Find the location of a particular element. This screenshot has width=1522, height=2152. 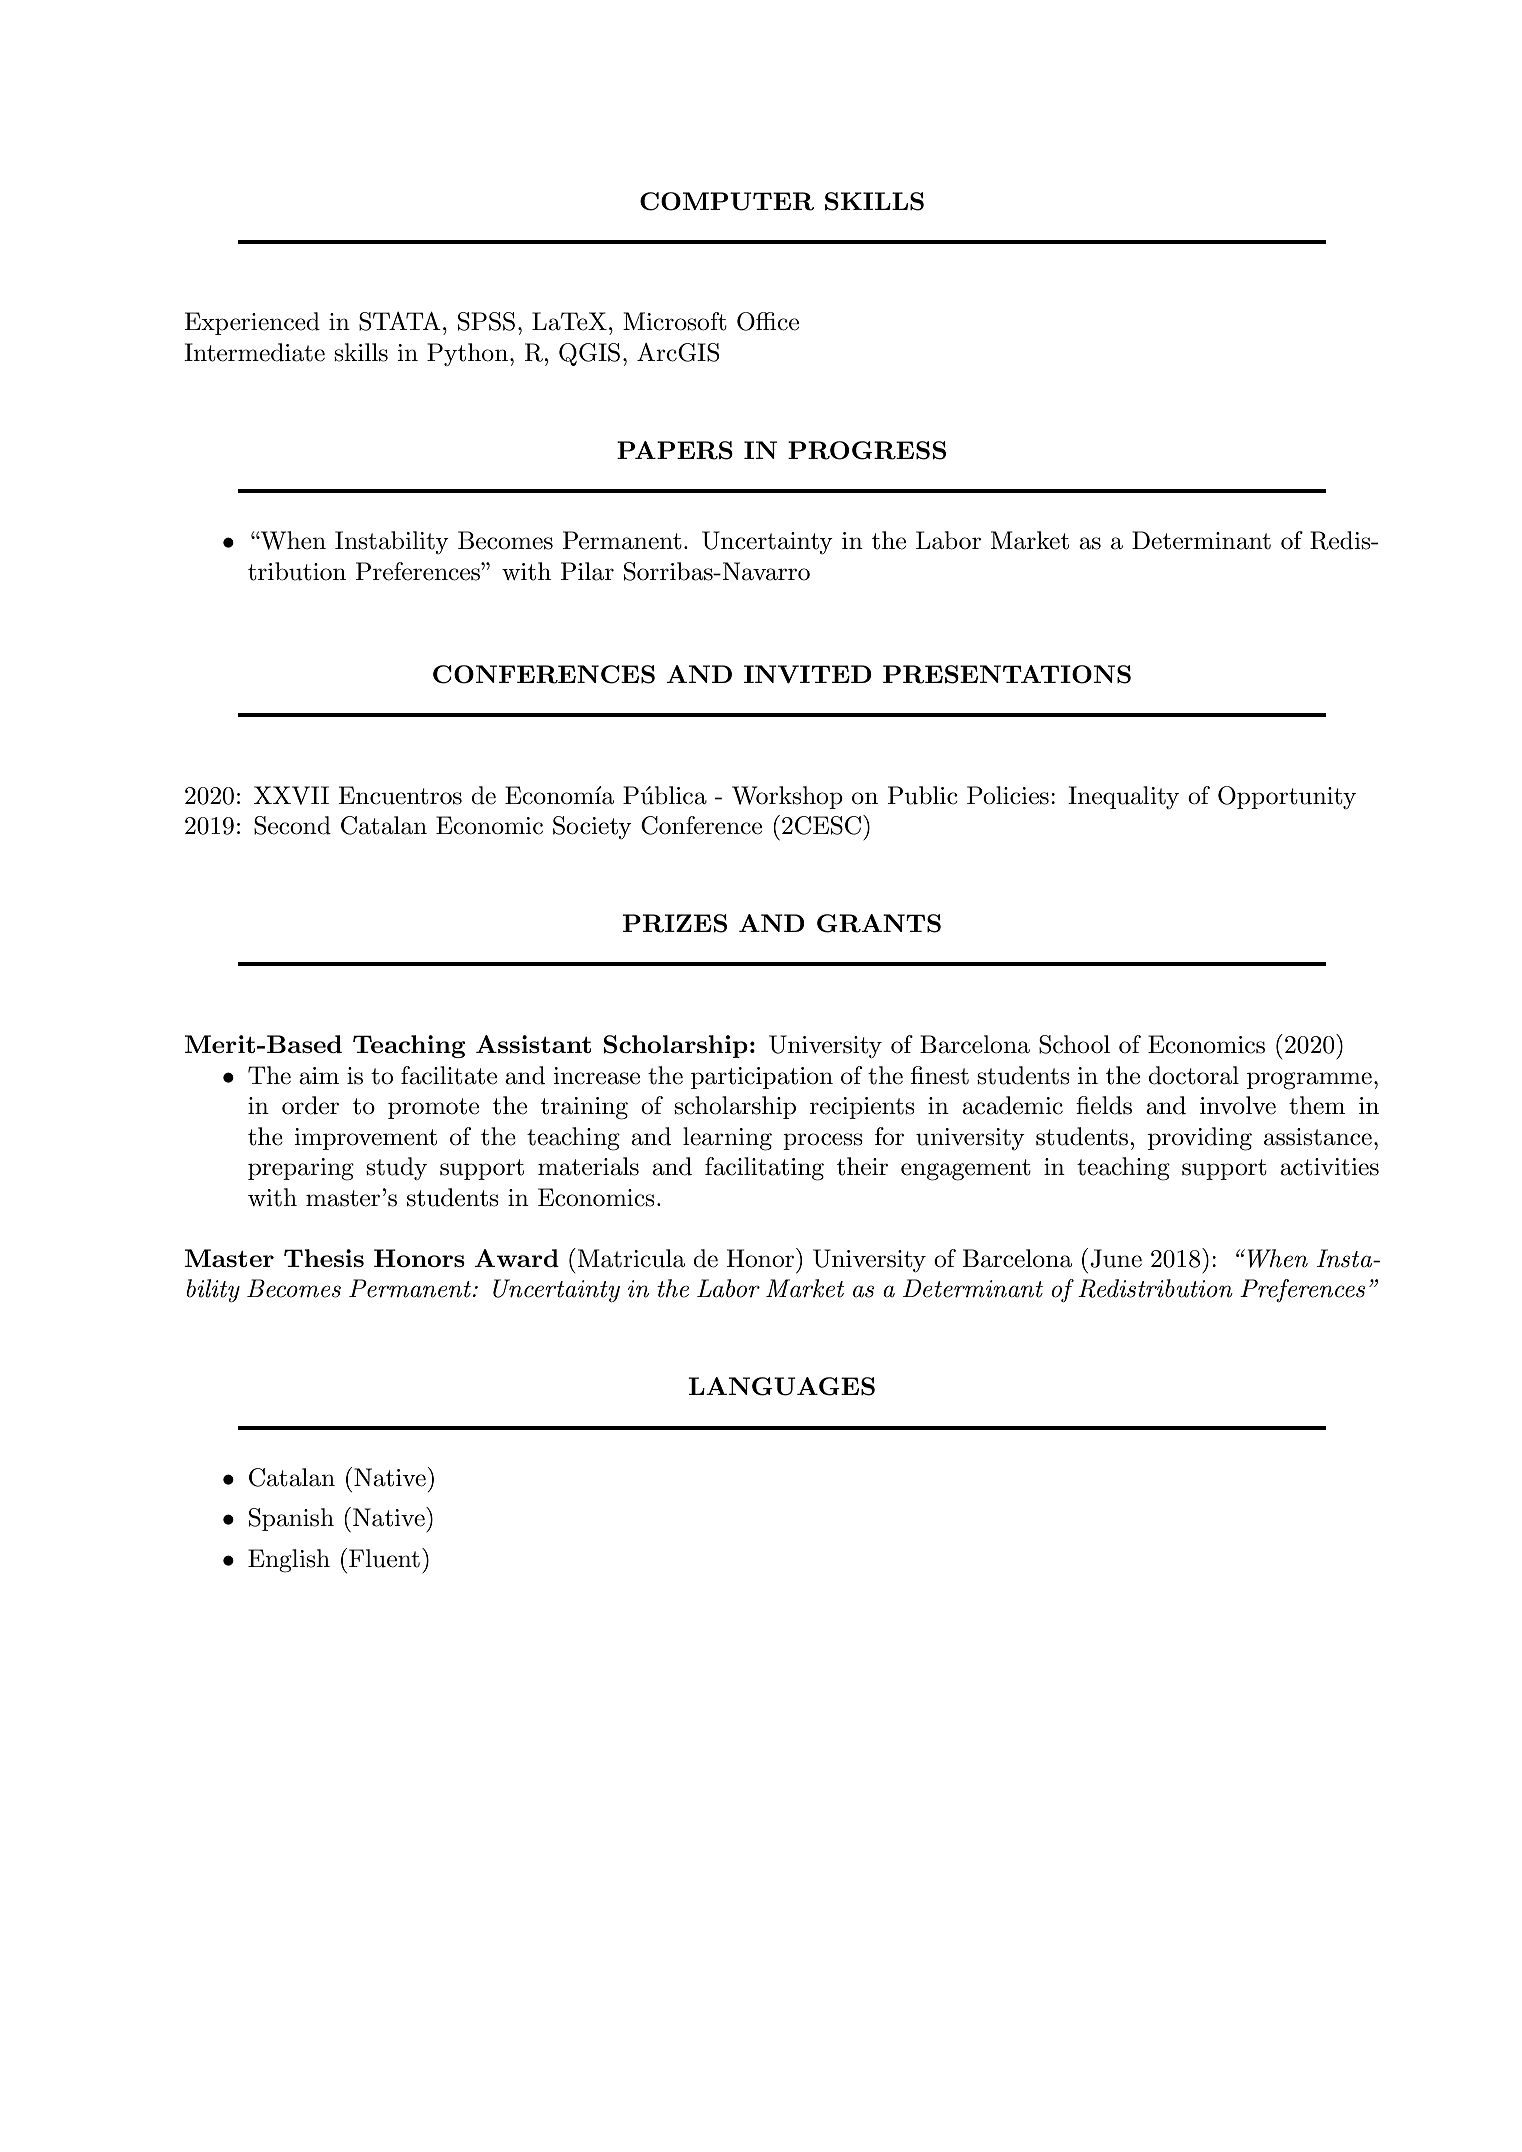

promote is located at coordinates (433, 1108).
